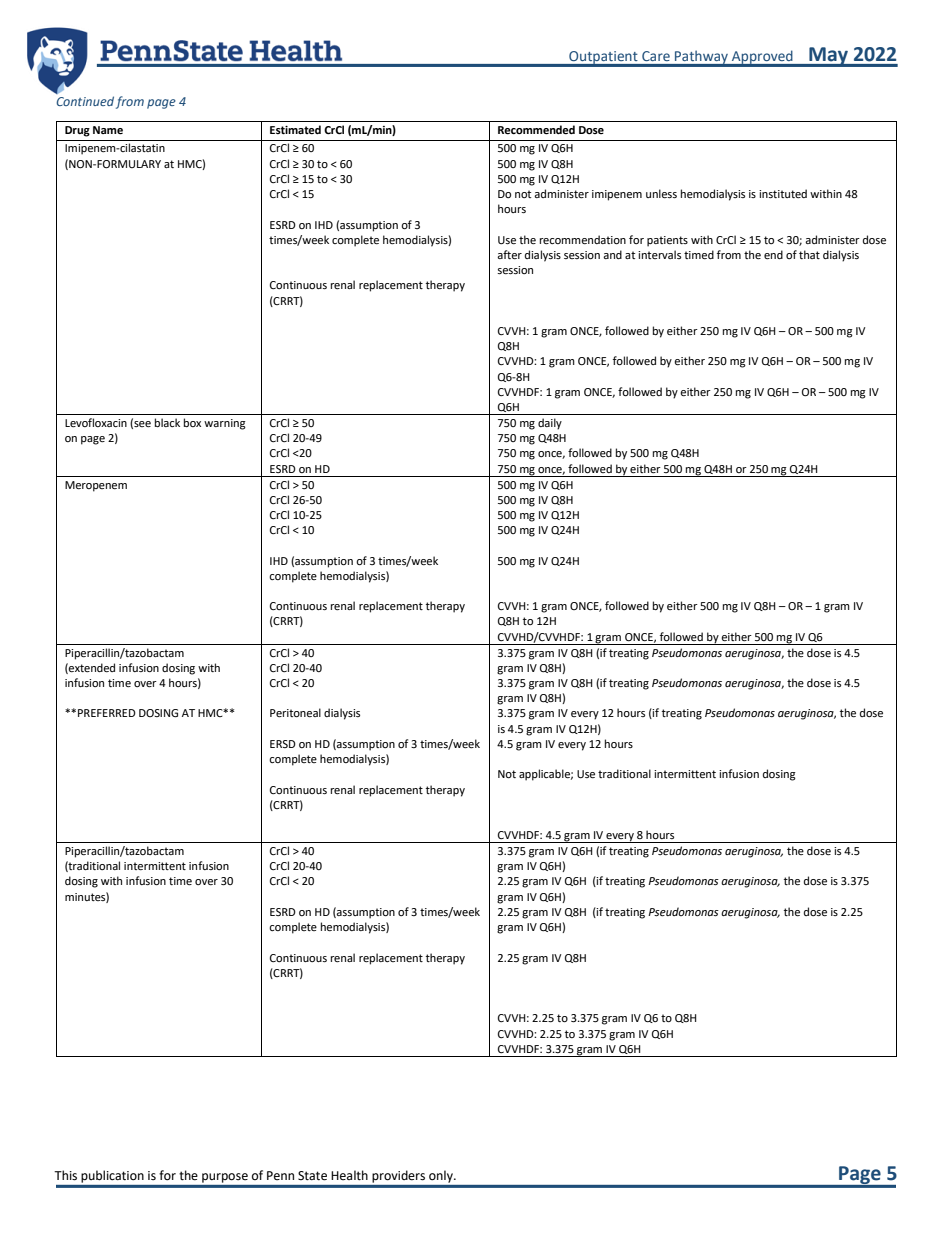  Describe the element at coordinates (536, 130) in the screenshot. I see `Recommended` at that location.
